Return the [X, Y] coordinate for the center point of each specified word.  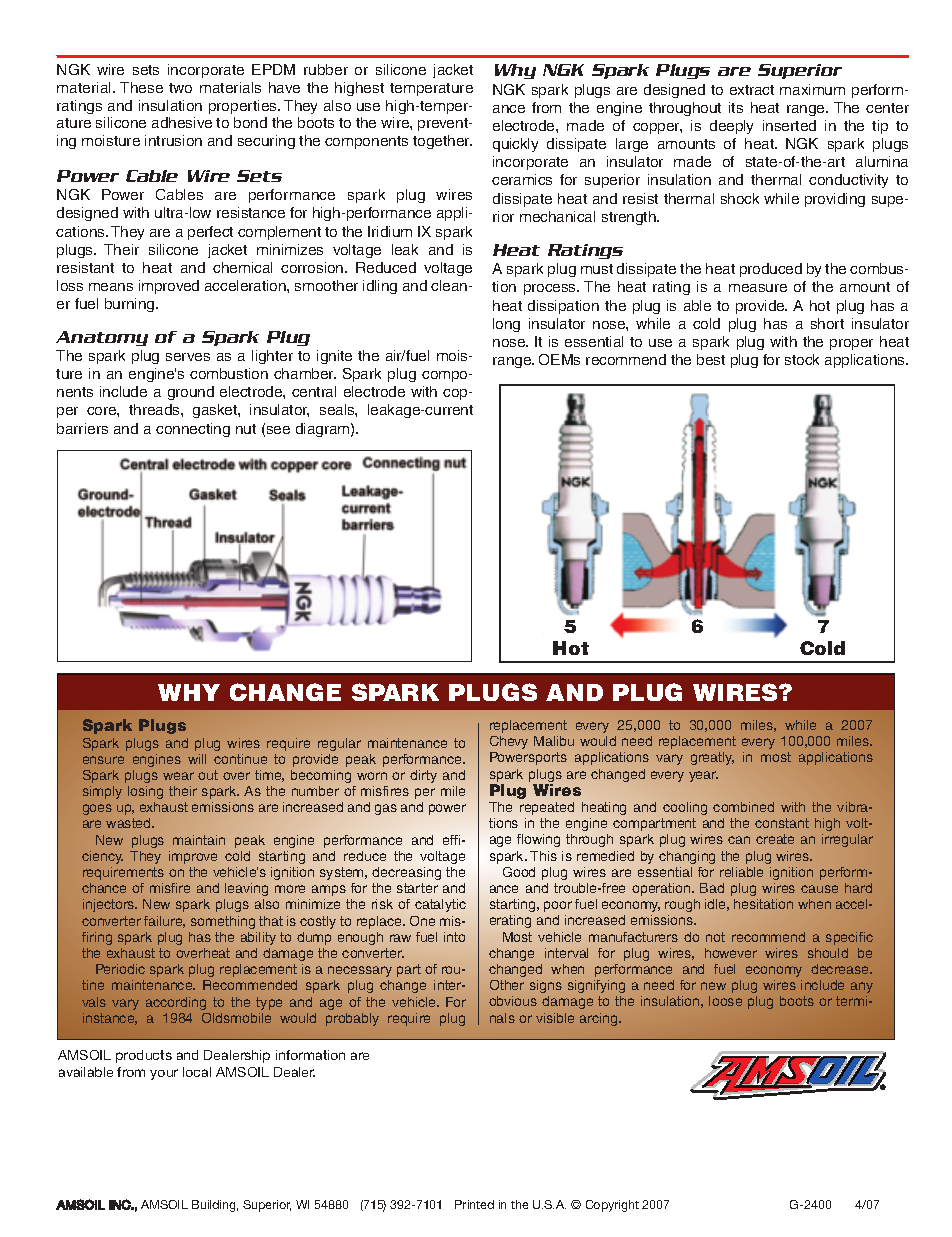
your [164, 1074]
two [180, 88]
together [442, 142]
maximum [812, 89]
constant [782, 823]
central [314, 391]
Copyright [612, 1206]
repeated [547, 808]
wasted [129, 823]
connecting [193, 430]
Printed [474, 1204]
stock [802, 359]
